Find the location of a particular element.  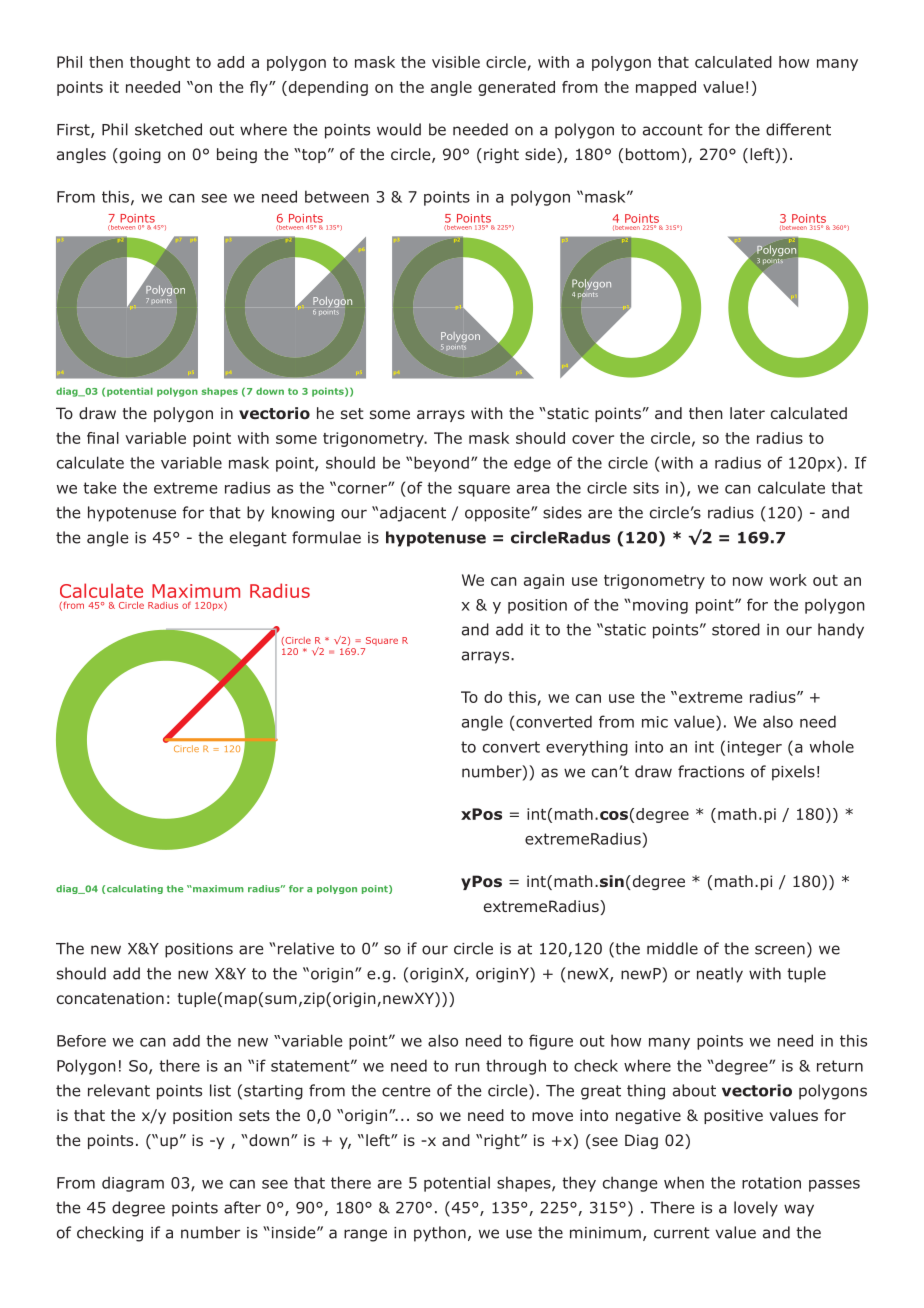

mic is located at coordinates (655, 722).
